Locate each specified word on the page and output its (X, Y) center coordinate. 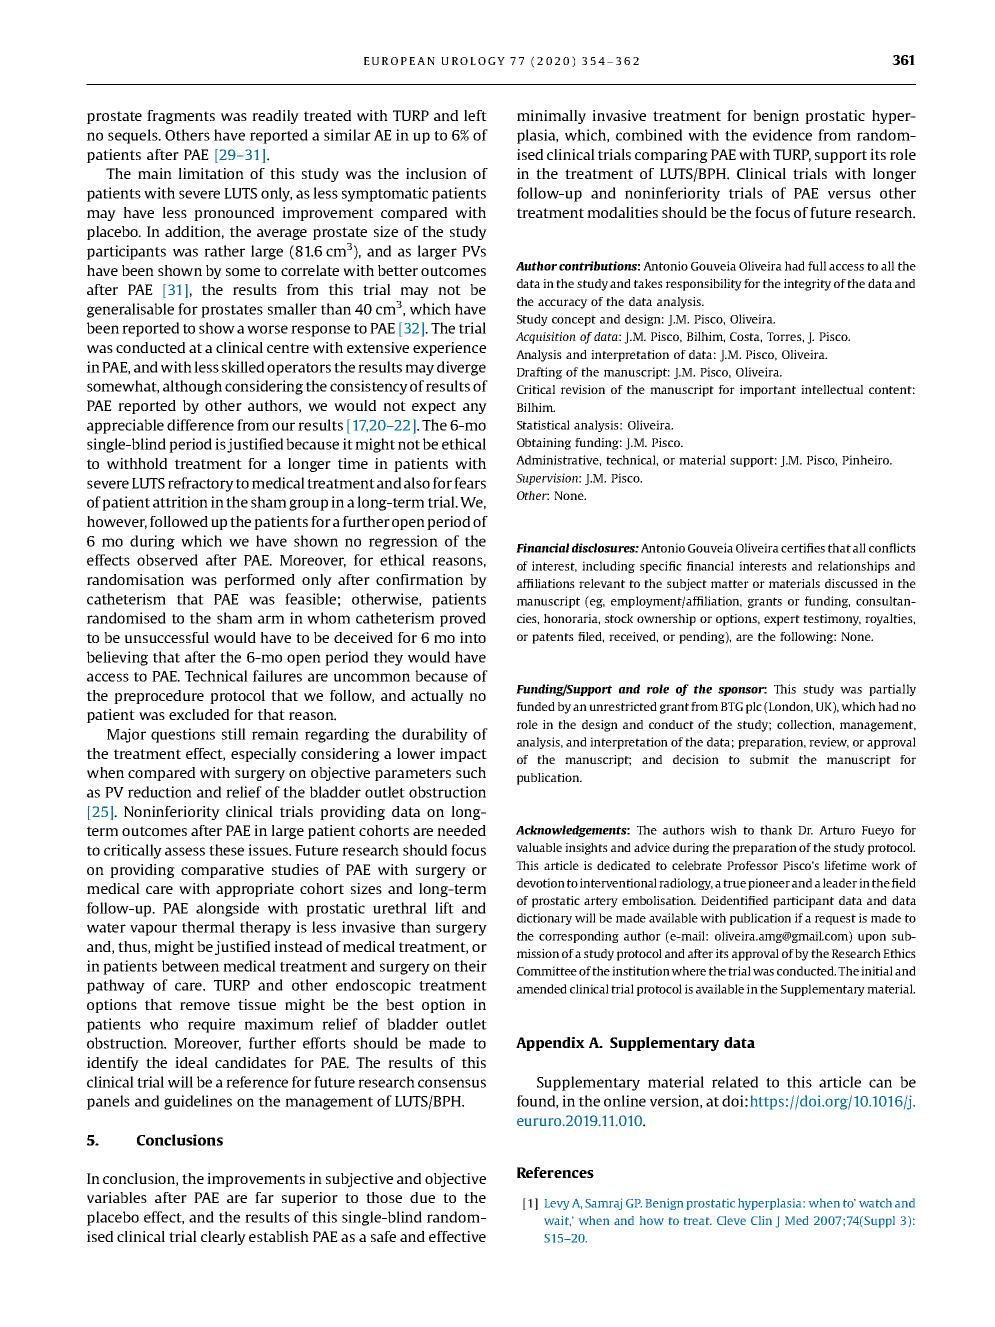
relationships (854, 567)
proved (463, 619)
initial (877, 971)
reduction (160, 792)
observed (167, 560)
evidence (782, 135)
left (475, 115)
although (192, 387)
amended (542, 989)
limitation (211, 173)
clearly (223, 1238)
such (471, 772)
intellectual (832, 389)
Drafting (539, 373)
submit (769, 759)
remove (205, 1006)
